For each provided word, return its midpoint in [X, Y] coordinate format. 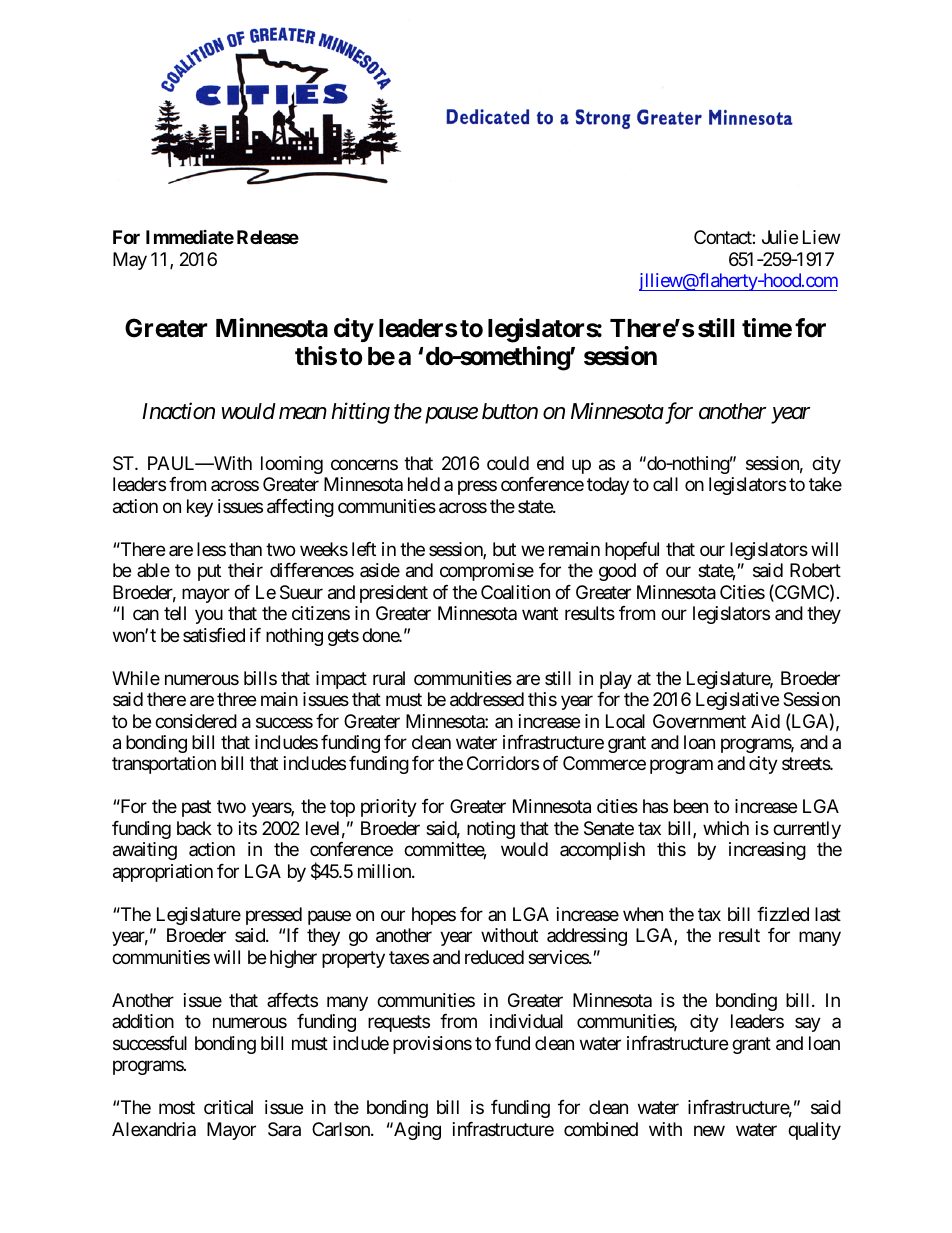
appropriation [163, 873]
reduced [494, 957]
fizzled [783, 914]
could [508, 463]
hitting [360, 413]
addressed [487, 699]
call [665, 484]
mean [303, 413]
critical [228, 1107]
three [236, 699]
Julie [780, 237]
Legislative [737, 701]
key [200, 508]
